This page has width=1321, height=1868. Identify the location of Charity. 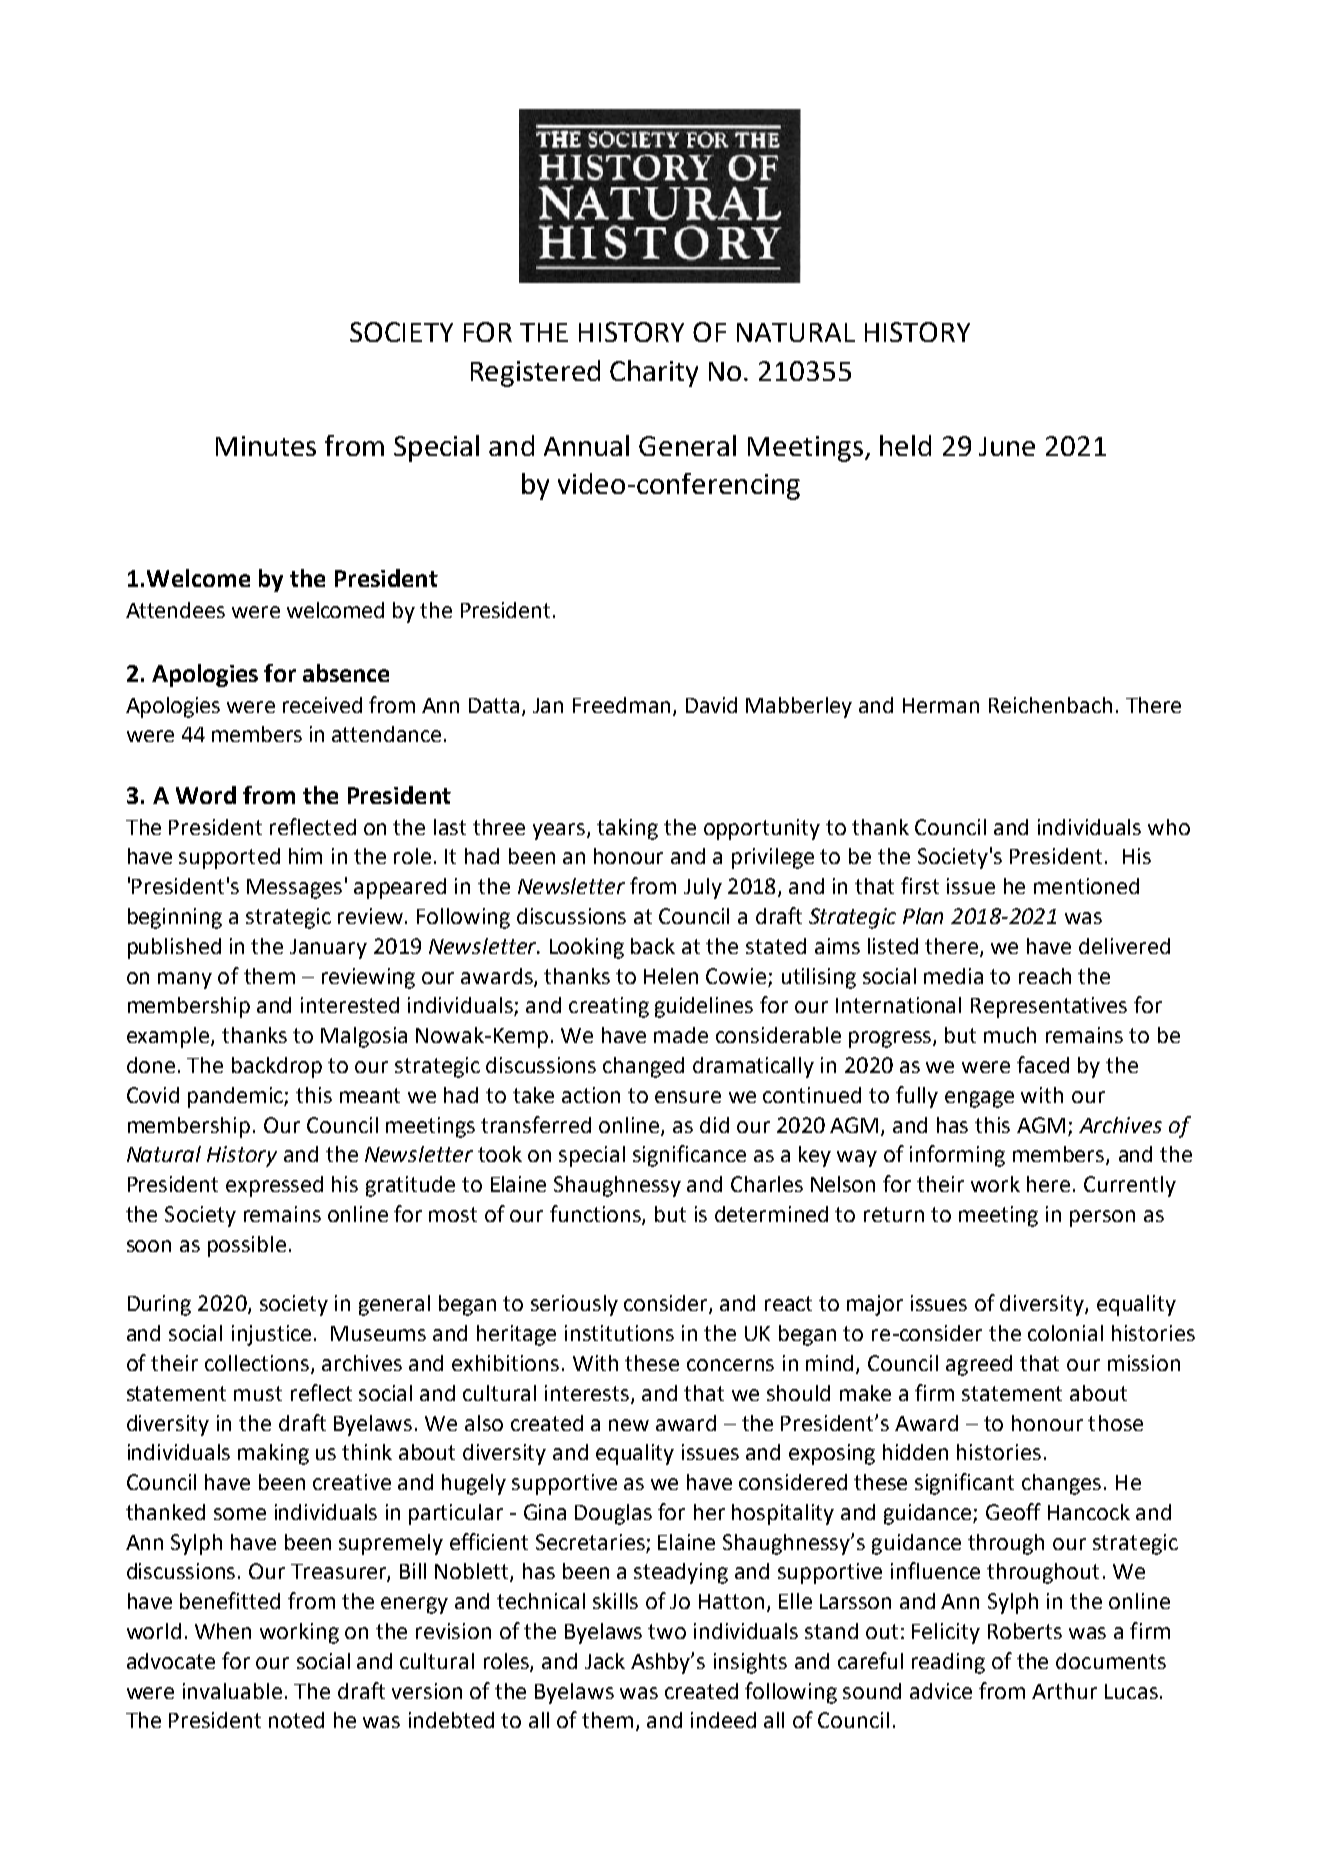
(654, 373).
